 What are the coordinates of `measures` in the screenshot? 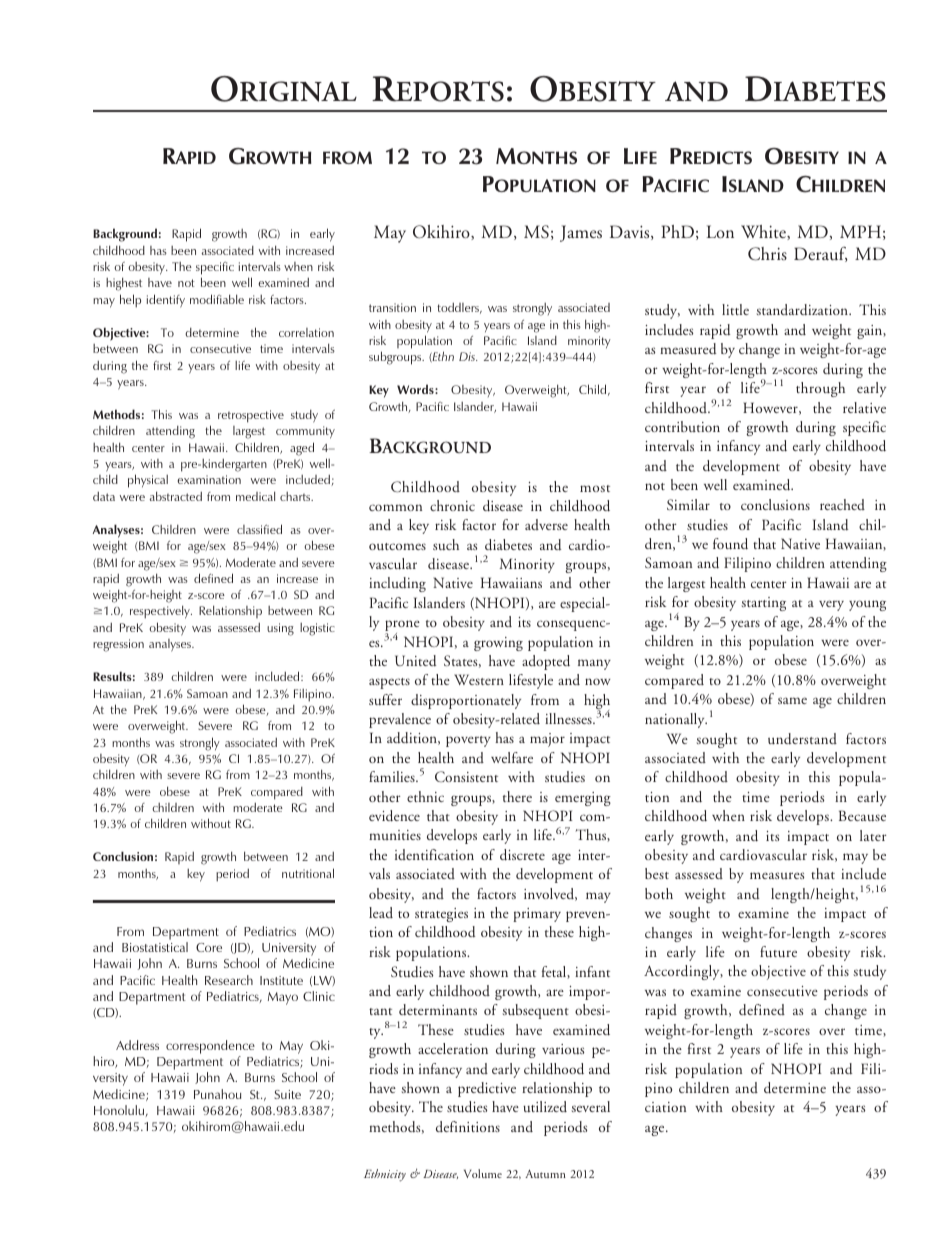 It's located at (777, 875).
